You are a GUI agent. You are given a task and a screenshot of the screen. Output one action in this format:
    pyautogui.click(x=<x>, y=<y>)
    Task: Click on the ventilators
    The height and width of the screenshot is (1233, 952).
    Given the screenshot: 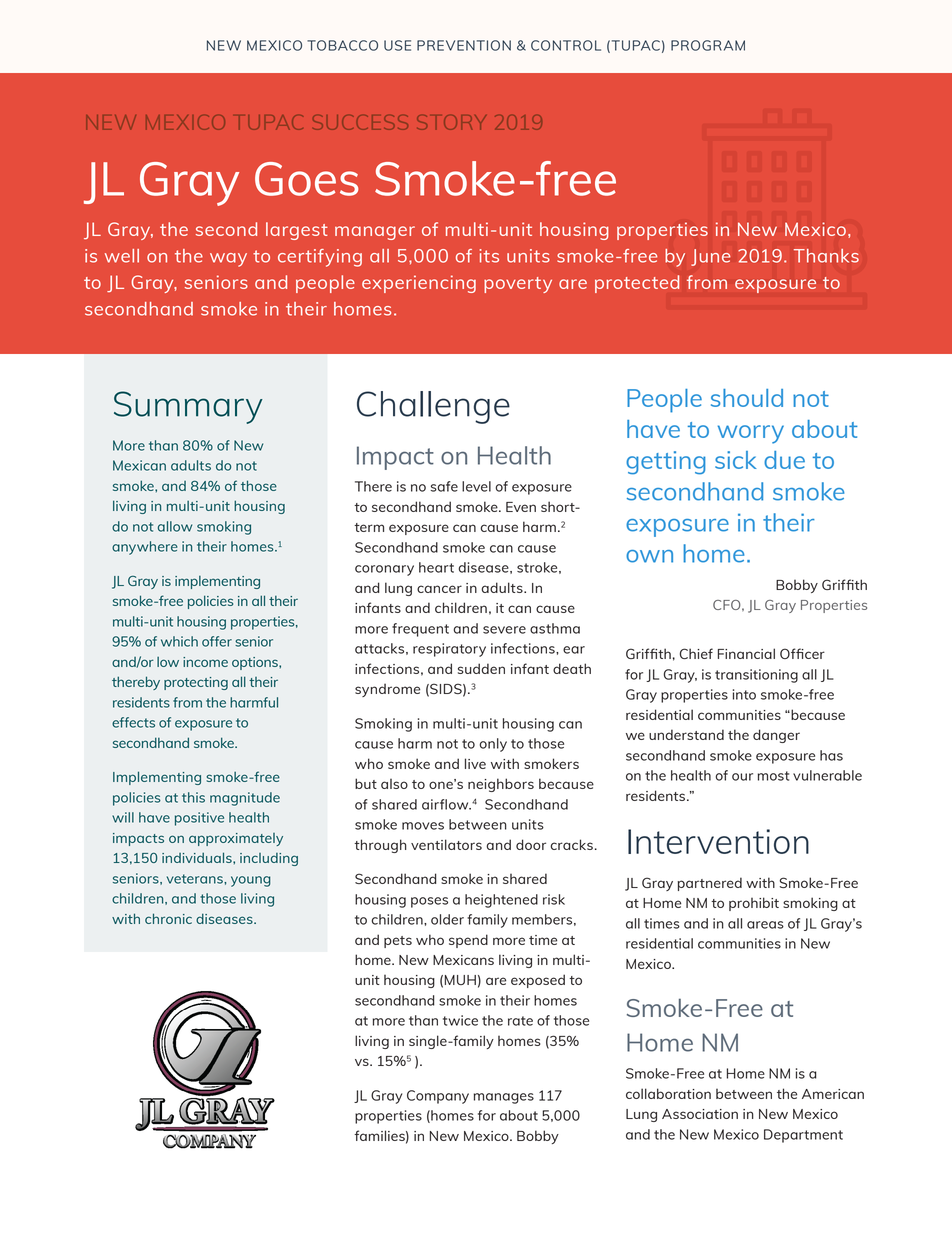 What is the action you would take?
    pyautogui.click(x=446, y=844)
